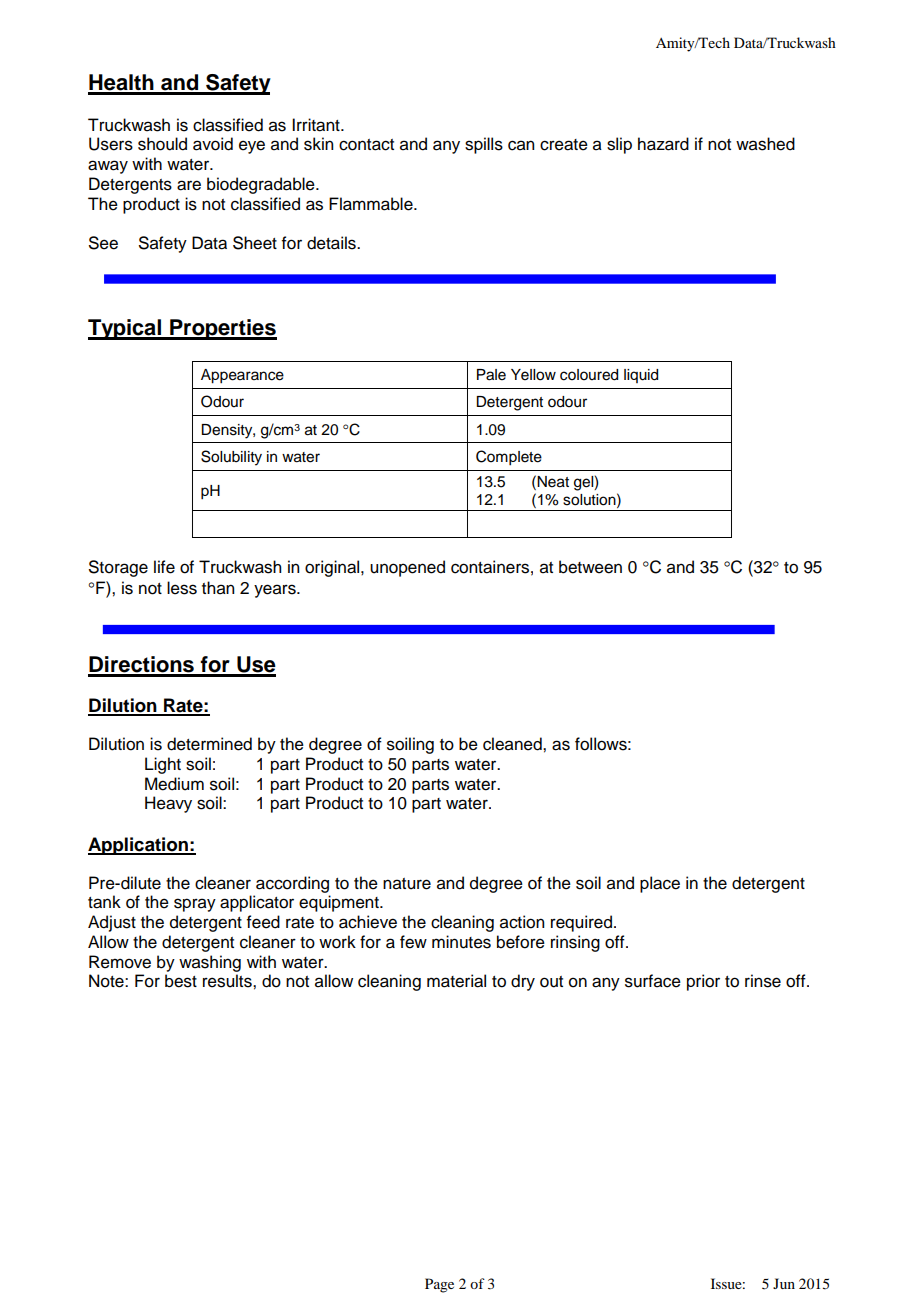  What do you see at coordinates (590, 567) in the image?
I see `between` at bounding box center [590, 567].
